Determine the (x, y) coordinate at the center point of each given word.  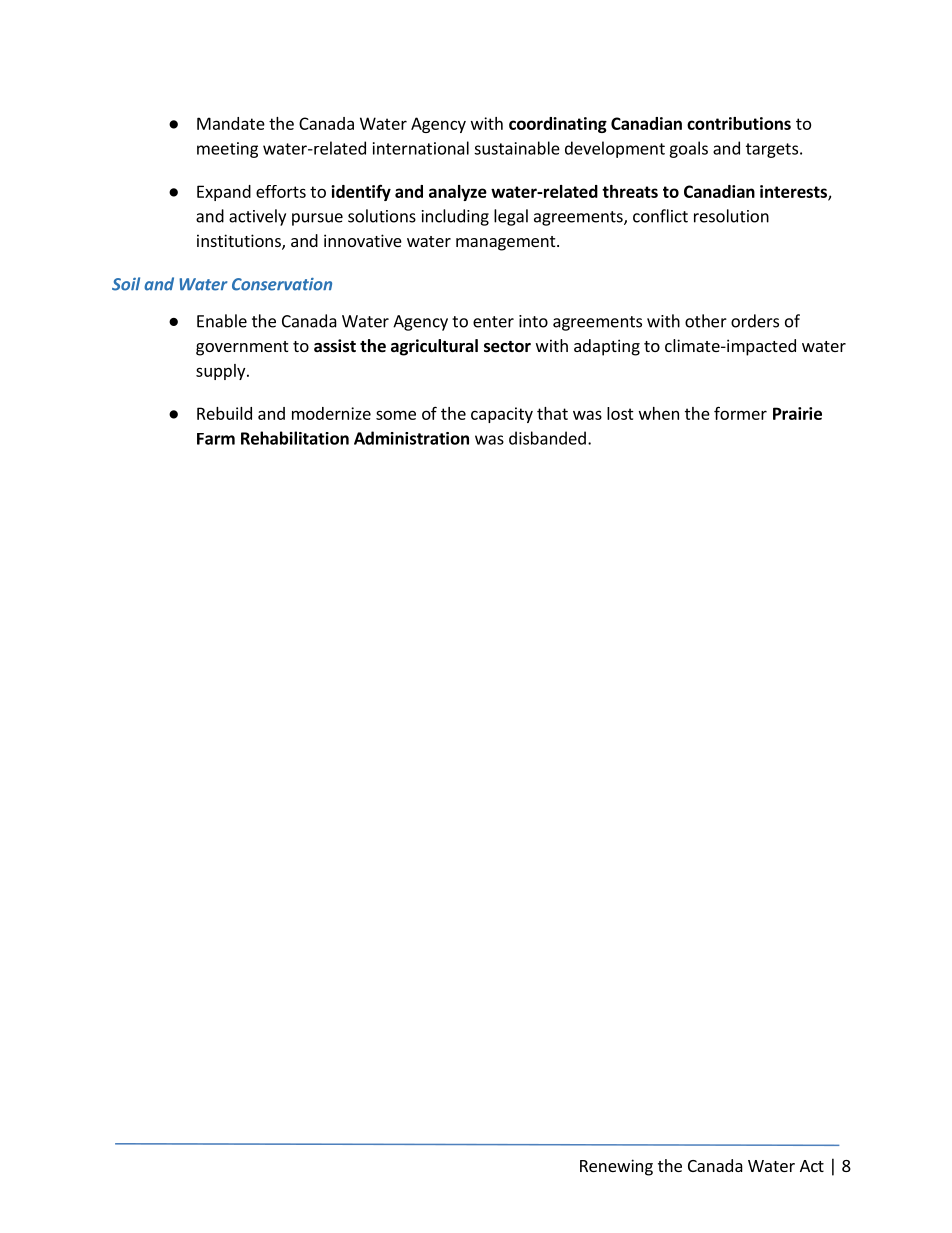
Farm (216, 439)
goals (688, 149)
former (740, 413)
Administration (411, 438)
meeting (227, 150)
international (421, 148)
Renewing (616, 1167)
